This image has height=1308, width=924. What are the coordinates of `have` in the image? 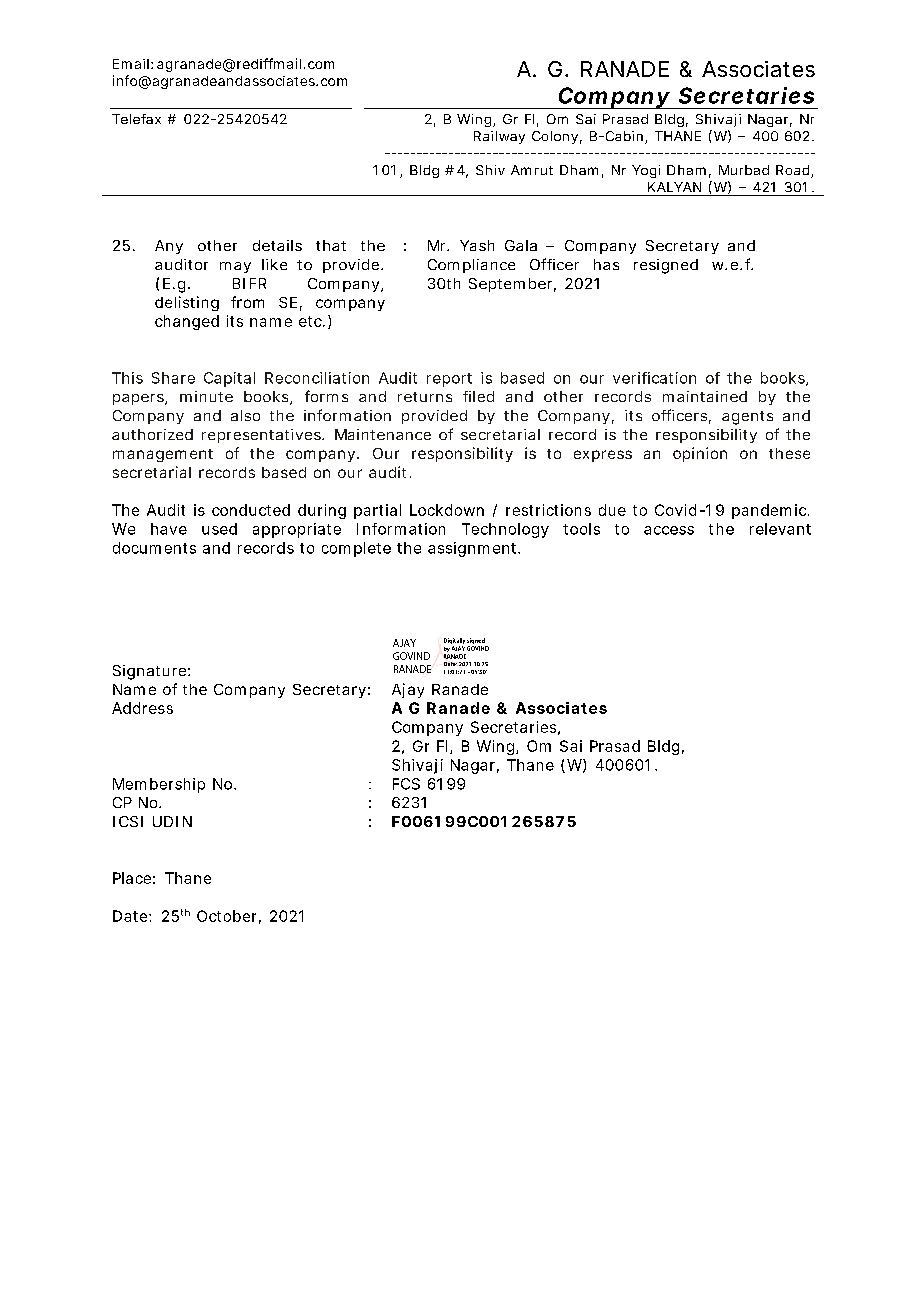 It's located at (169, 529).
